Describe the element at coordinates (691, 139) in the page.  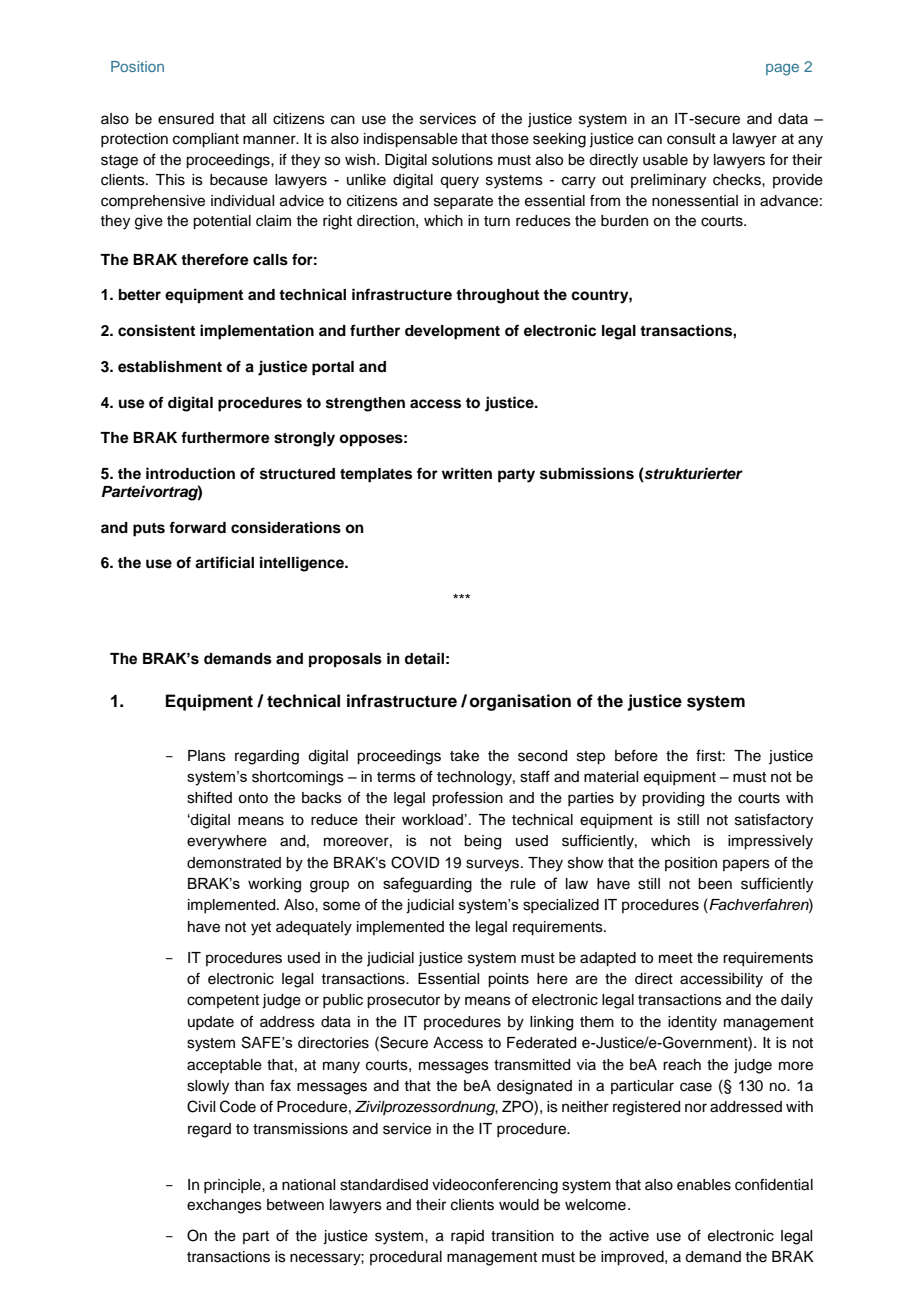
I see `consult` at that location.
